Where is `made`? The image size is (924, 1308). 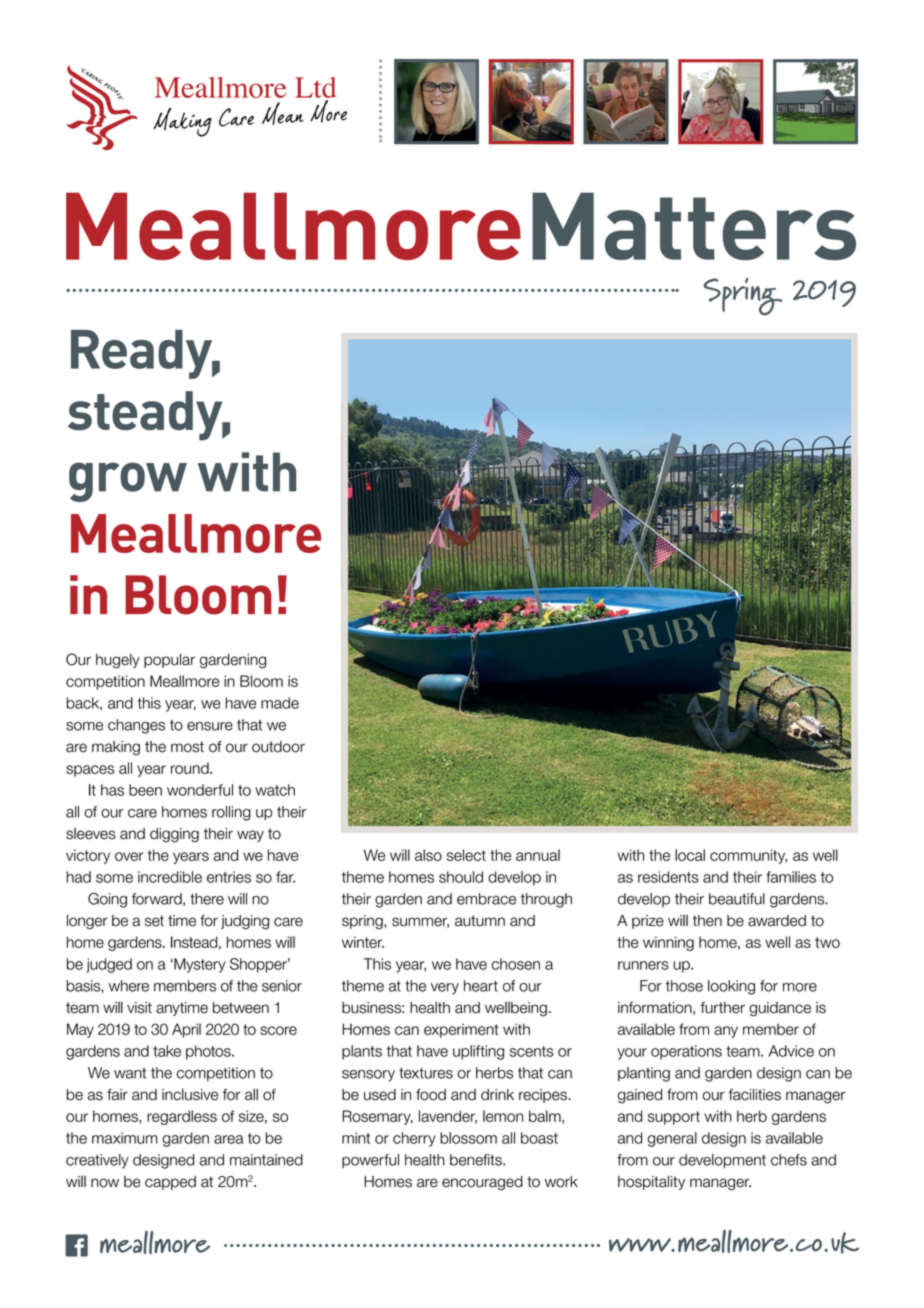
made is located at coordinates (280, 703).
